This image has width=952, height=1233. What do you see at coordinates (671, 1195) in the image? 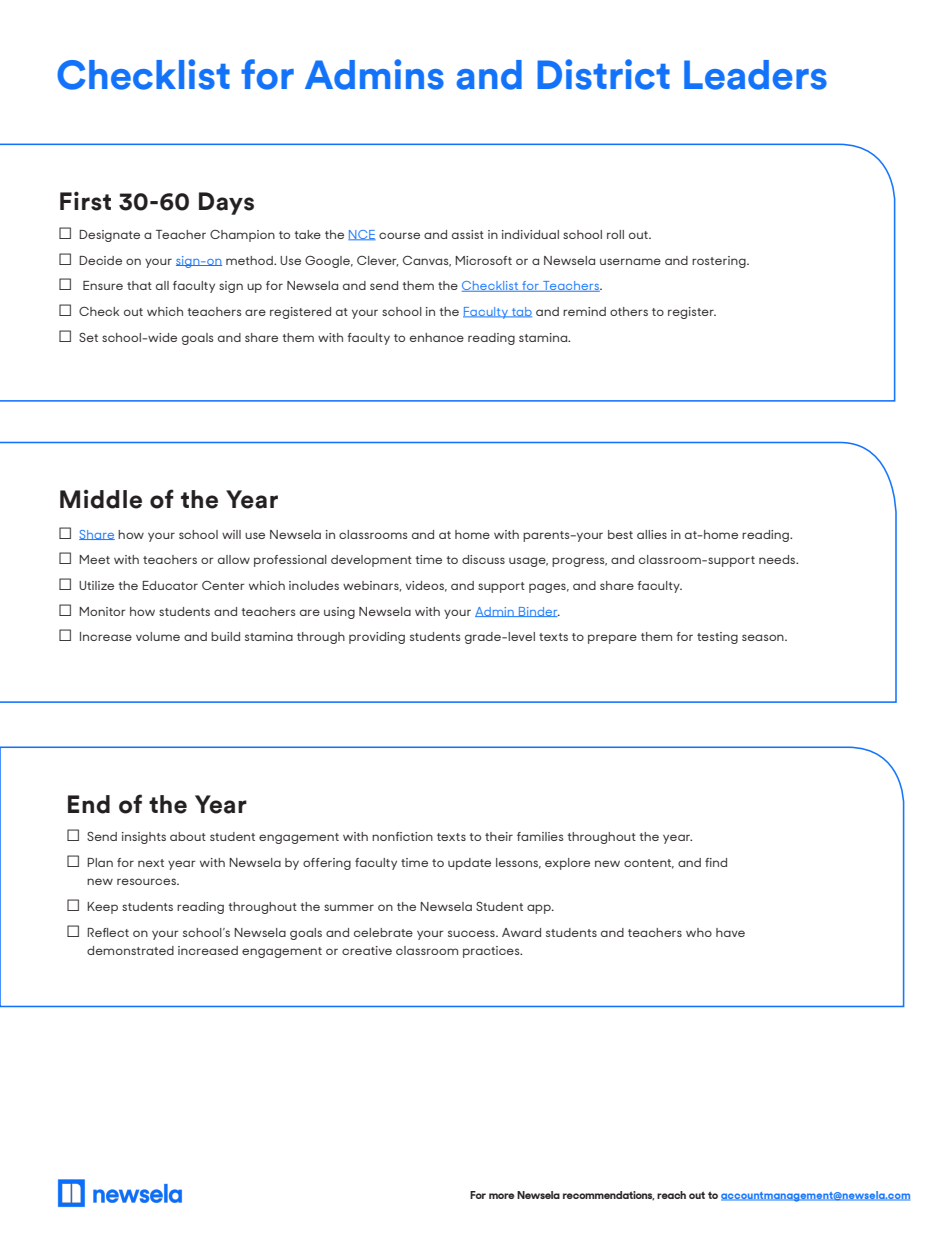
I see `reach` at bounding box center [671, 1195].
